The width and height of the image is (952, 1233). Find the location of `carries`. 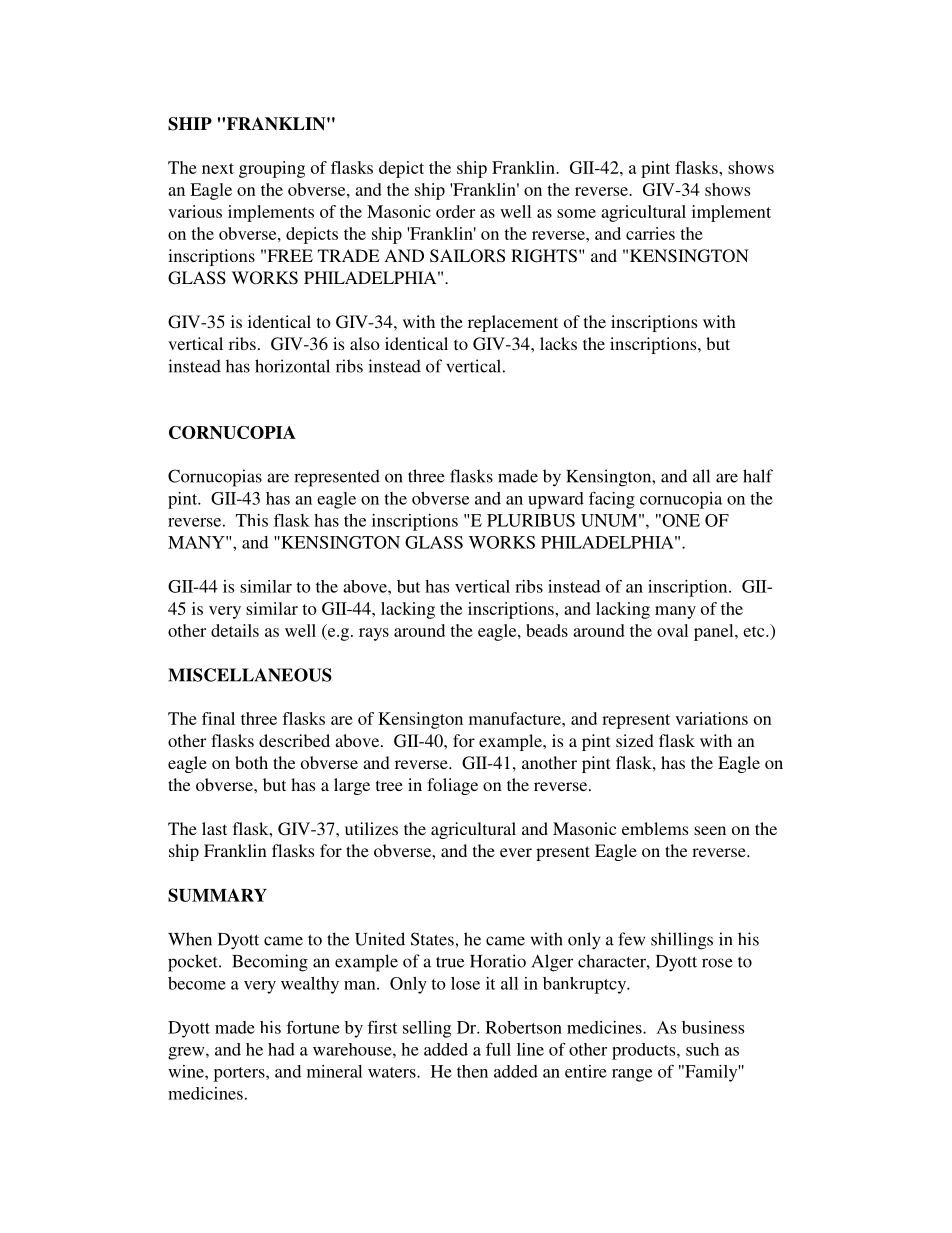

carries is located at coordinates (650, 233).
